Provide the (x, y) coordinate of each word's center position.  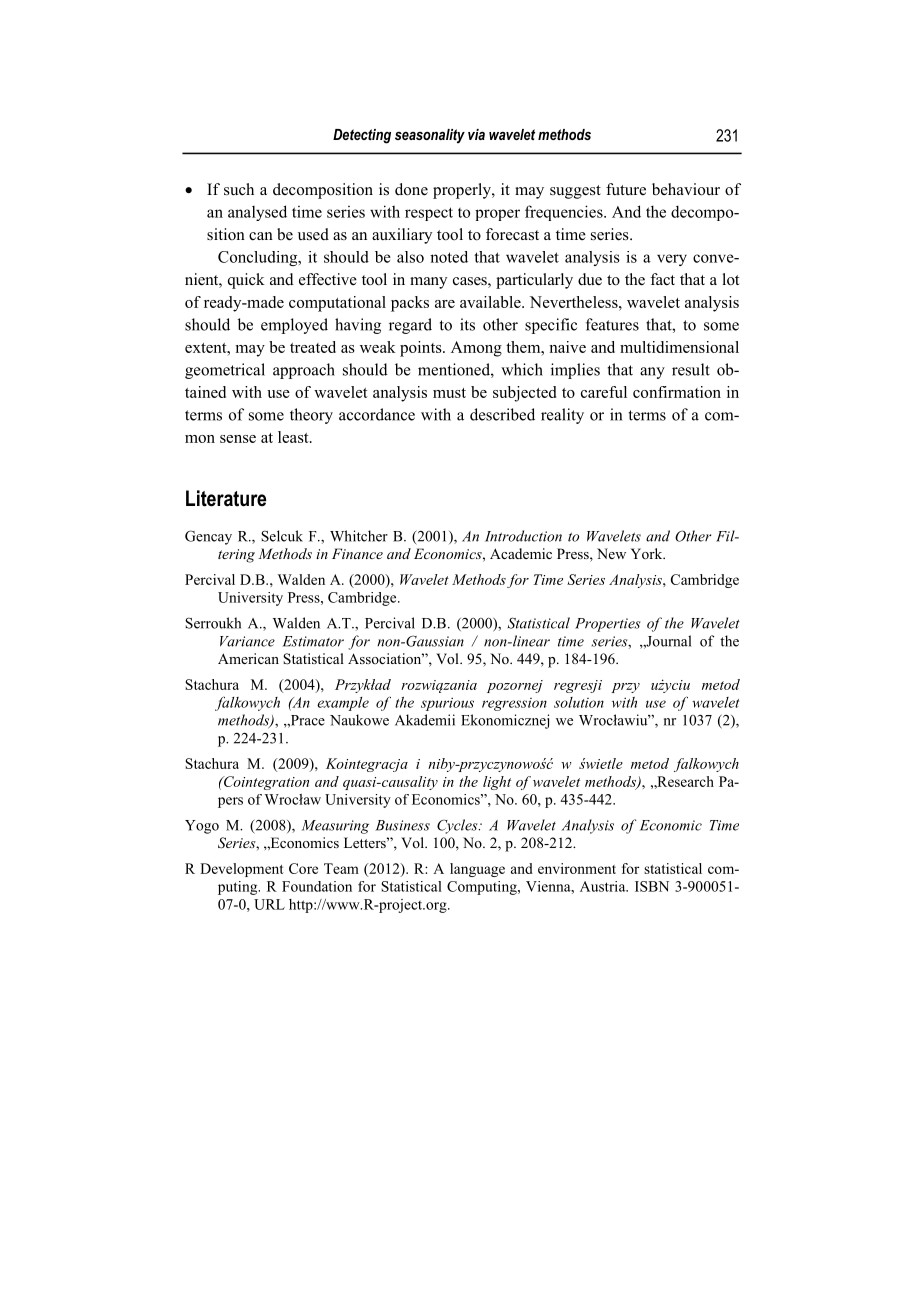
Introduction (523, 536)
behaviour (686, 189)
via (476, 134)
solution (579, 702)
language (477, 870)
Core (303, 868)
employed (294, 326)
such (239, 189)
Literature (226, 498)
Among (476, 349)
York (648, 553)
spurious (447, 704)
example (343, 704)
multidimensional (679, 347)
